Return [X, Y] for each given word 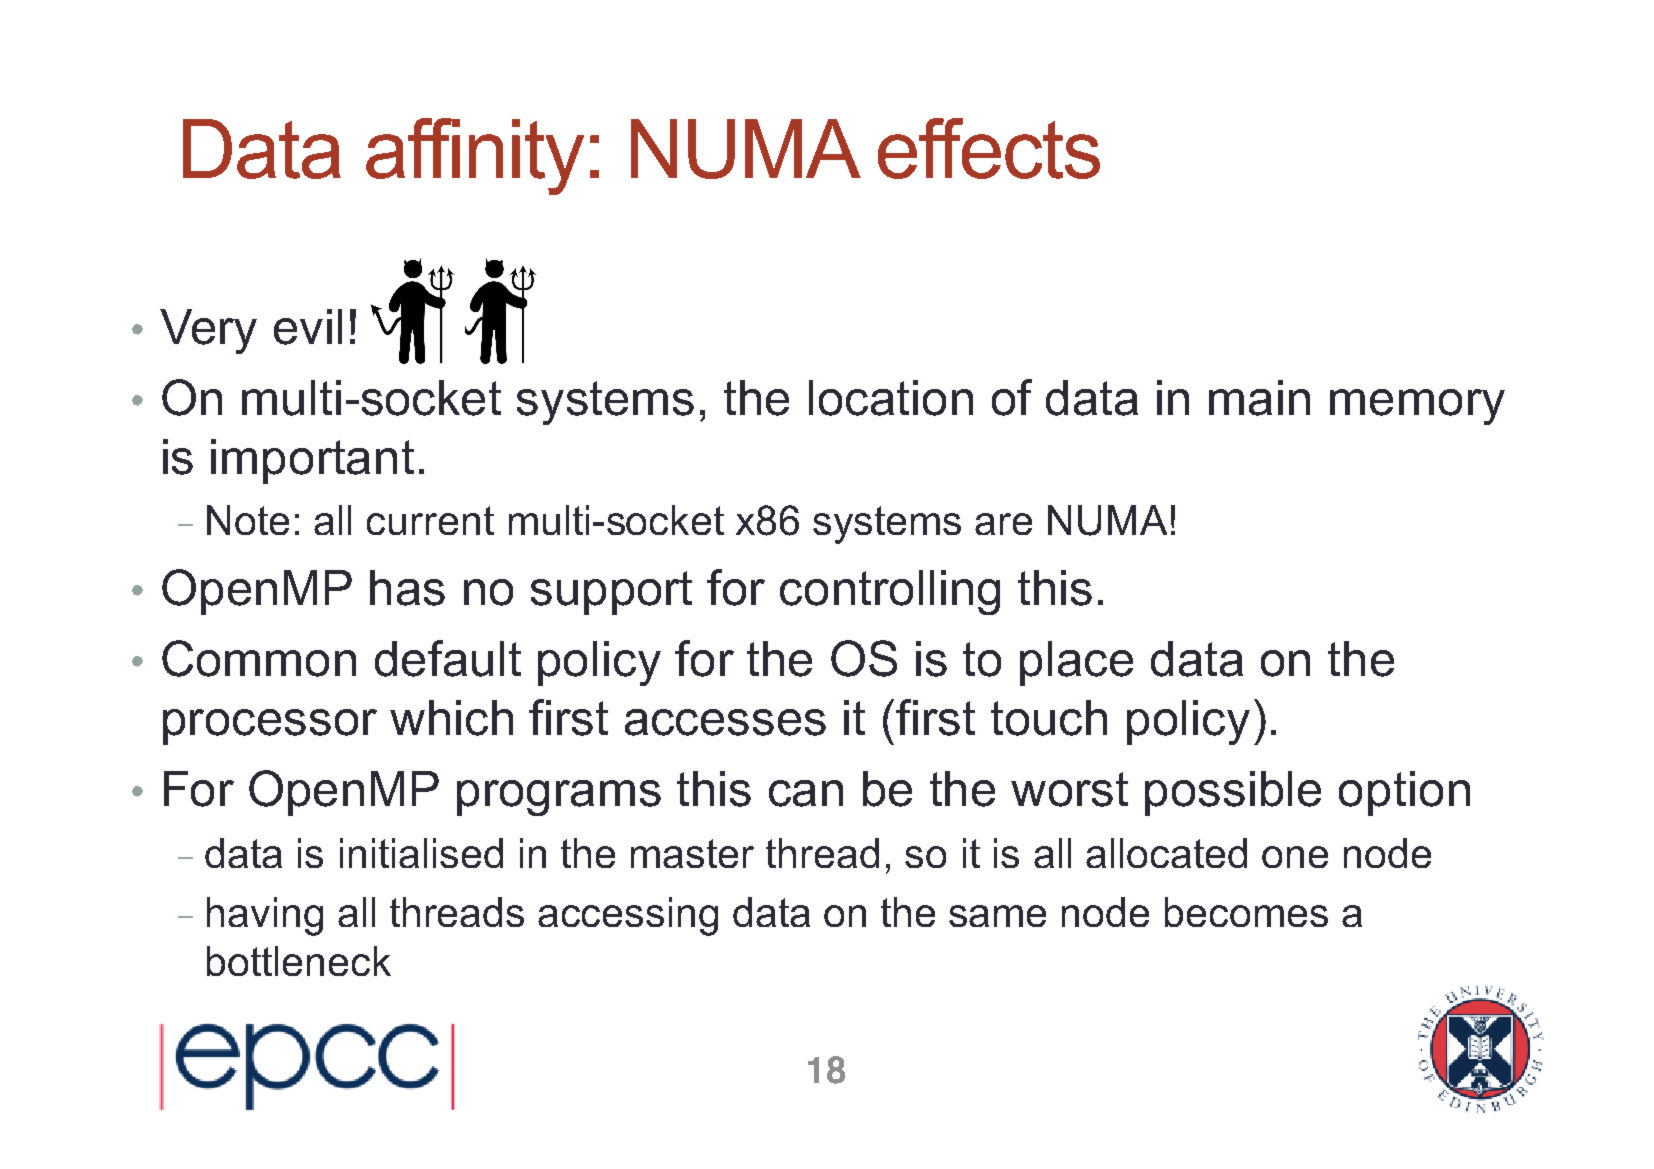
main [1259, 398]
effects [989, 148]
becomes [1246, 912]
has [407, 588]
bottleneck [299, 961]
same [997, 916]
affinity [475, 156]
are [1003, 524]
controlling [890, 592]
